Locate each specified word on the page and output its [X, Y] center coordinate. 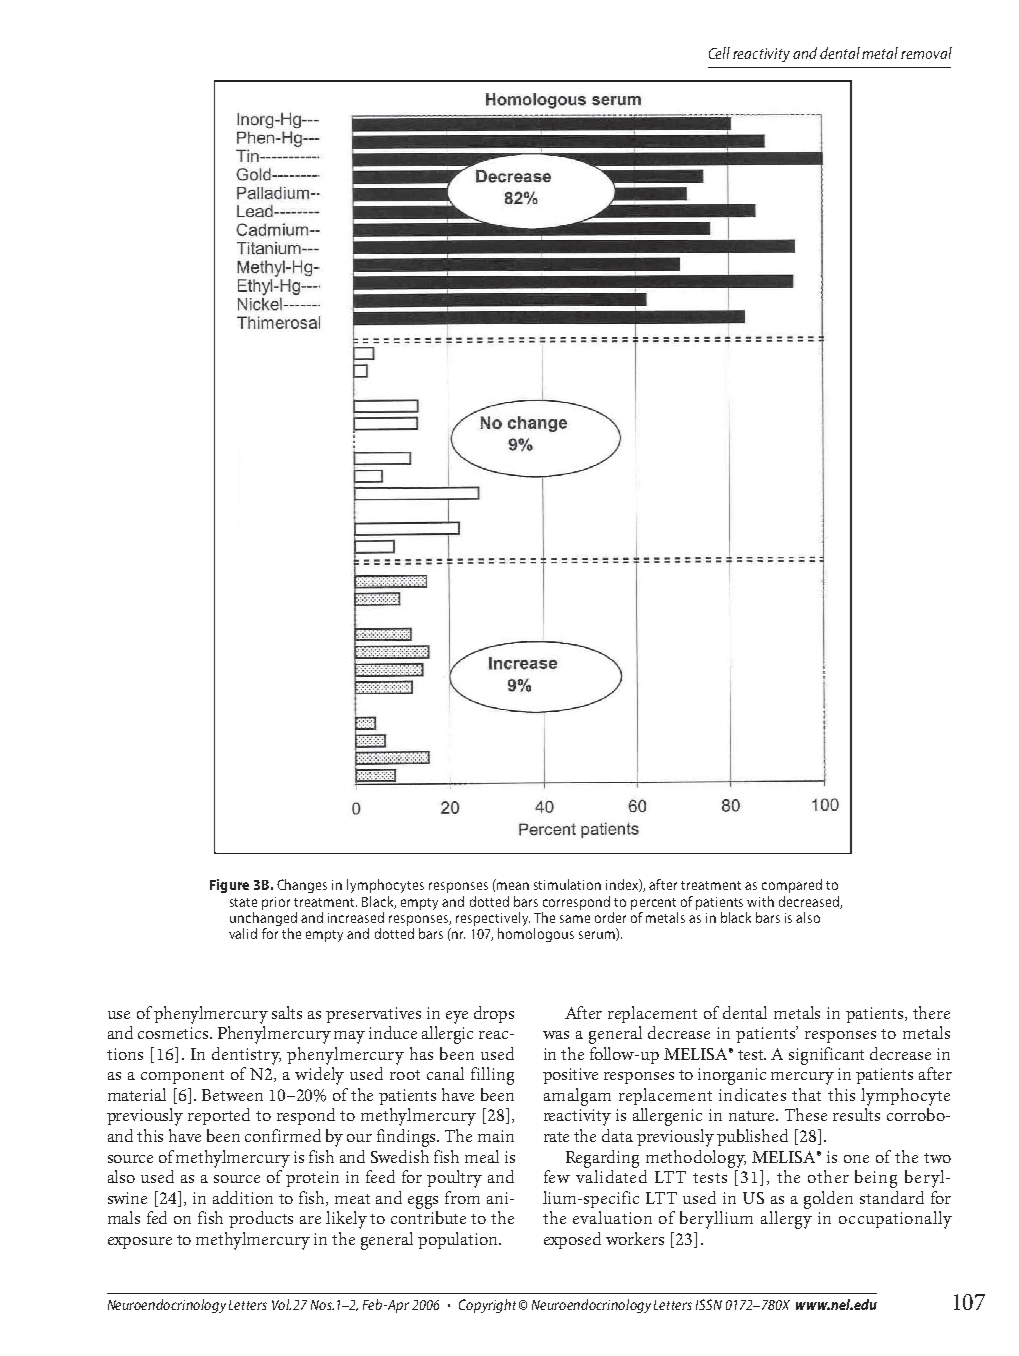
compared [792, 886]
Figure [229, 886]
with [760, 901]
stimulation [567, 884]
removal [926, 53]
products [261, 1219]
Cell [719, 53]
